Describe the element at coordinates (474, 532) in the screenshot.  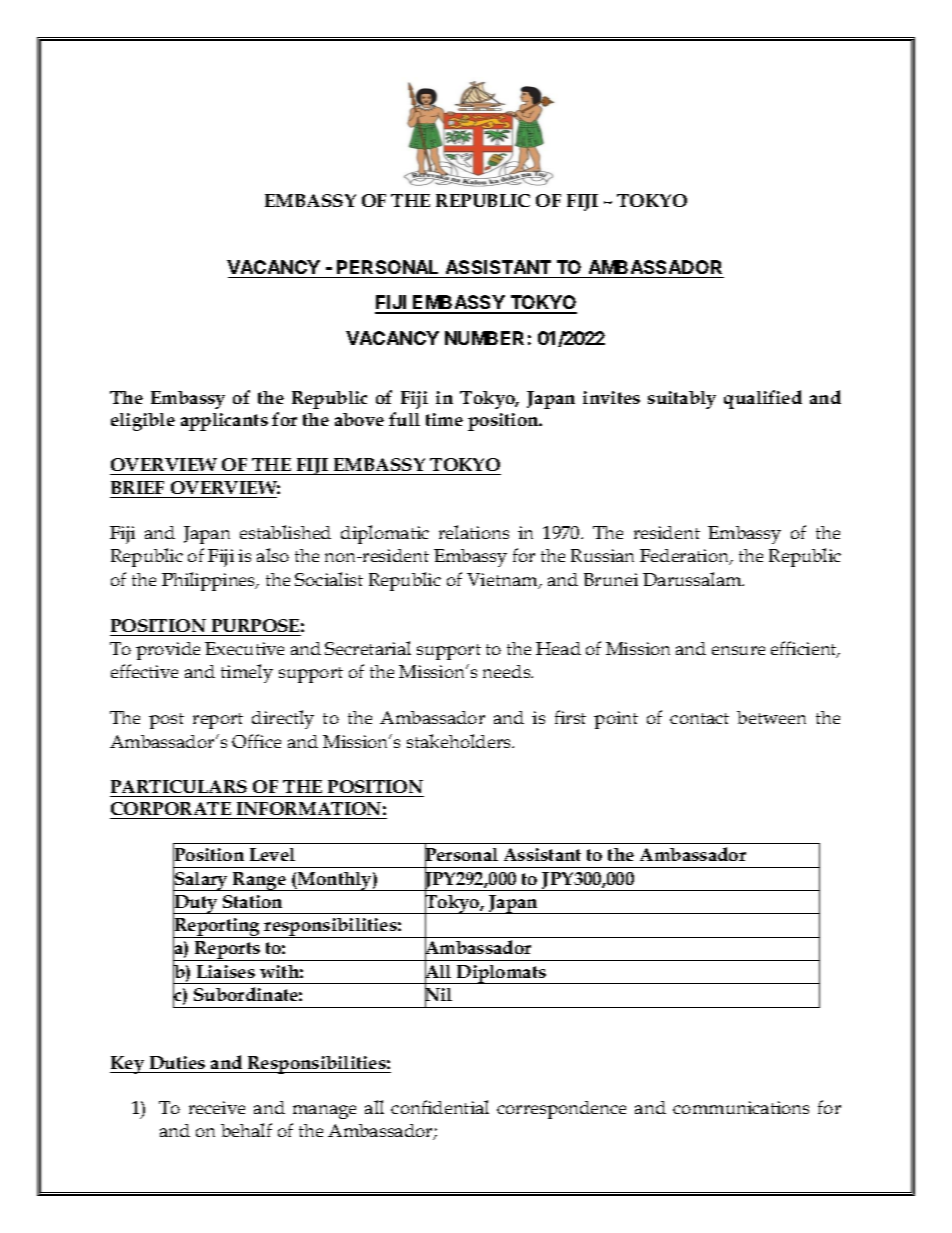
I see `relations` at that location.
